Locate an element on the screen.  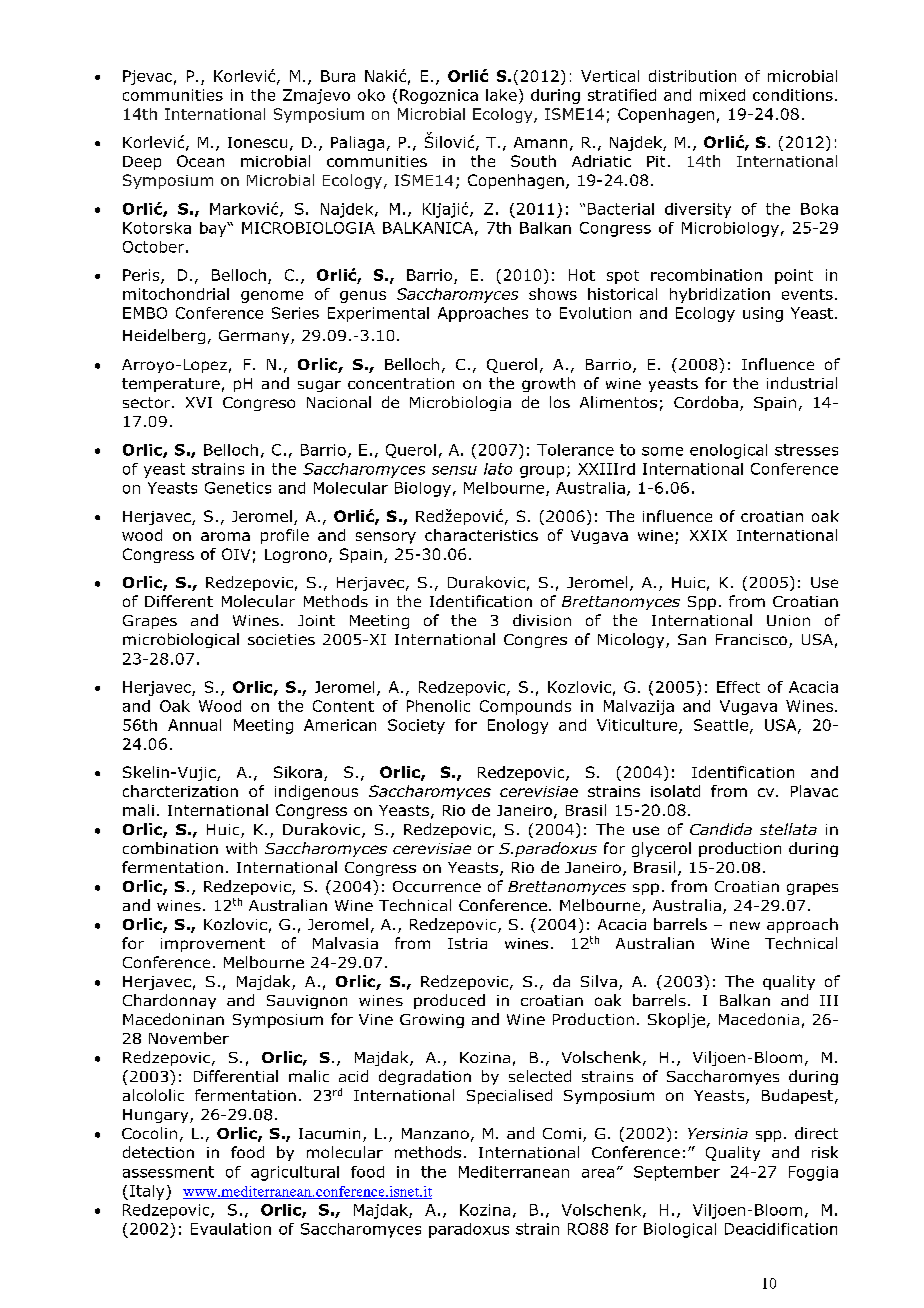
lato is located at coordinates (498, 469).
